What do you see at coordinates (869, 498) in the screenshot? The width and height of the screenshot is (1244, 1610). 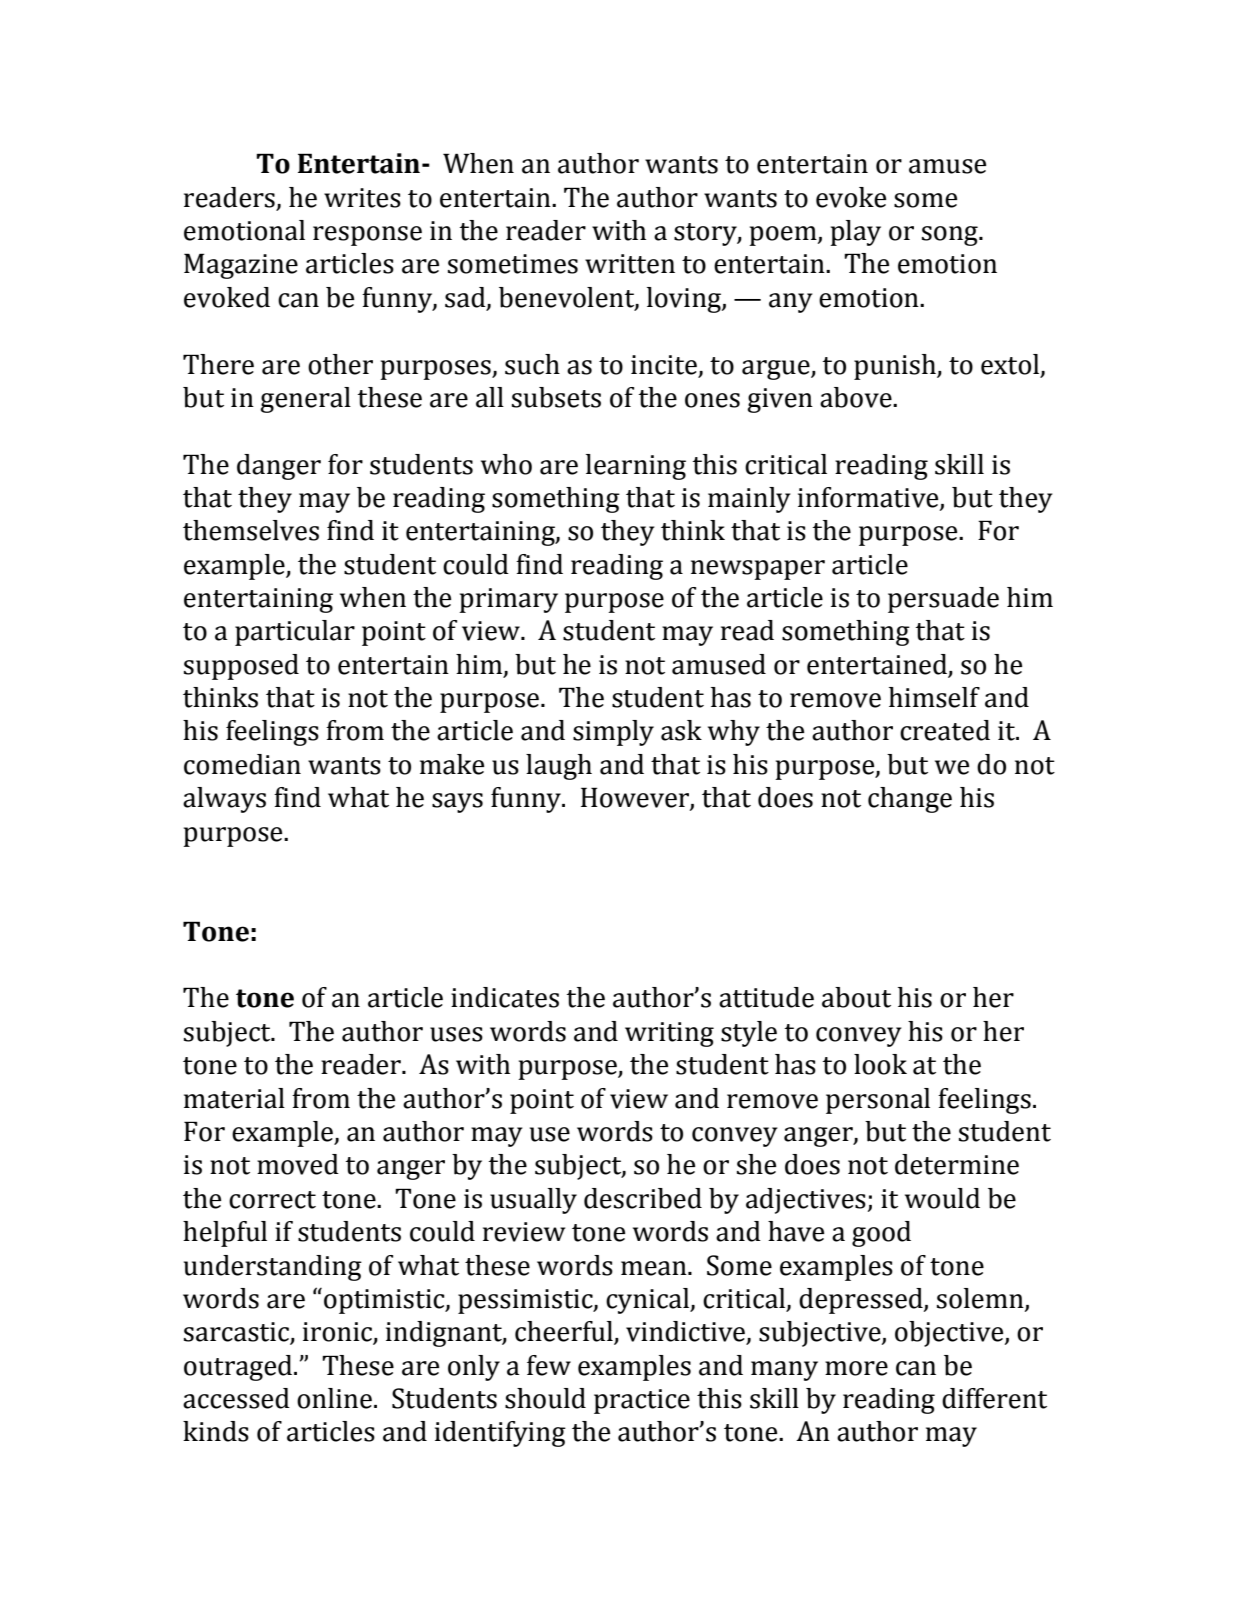 I see `informative` at bounding box center [869, 498].
